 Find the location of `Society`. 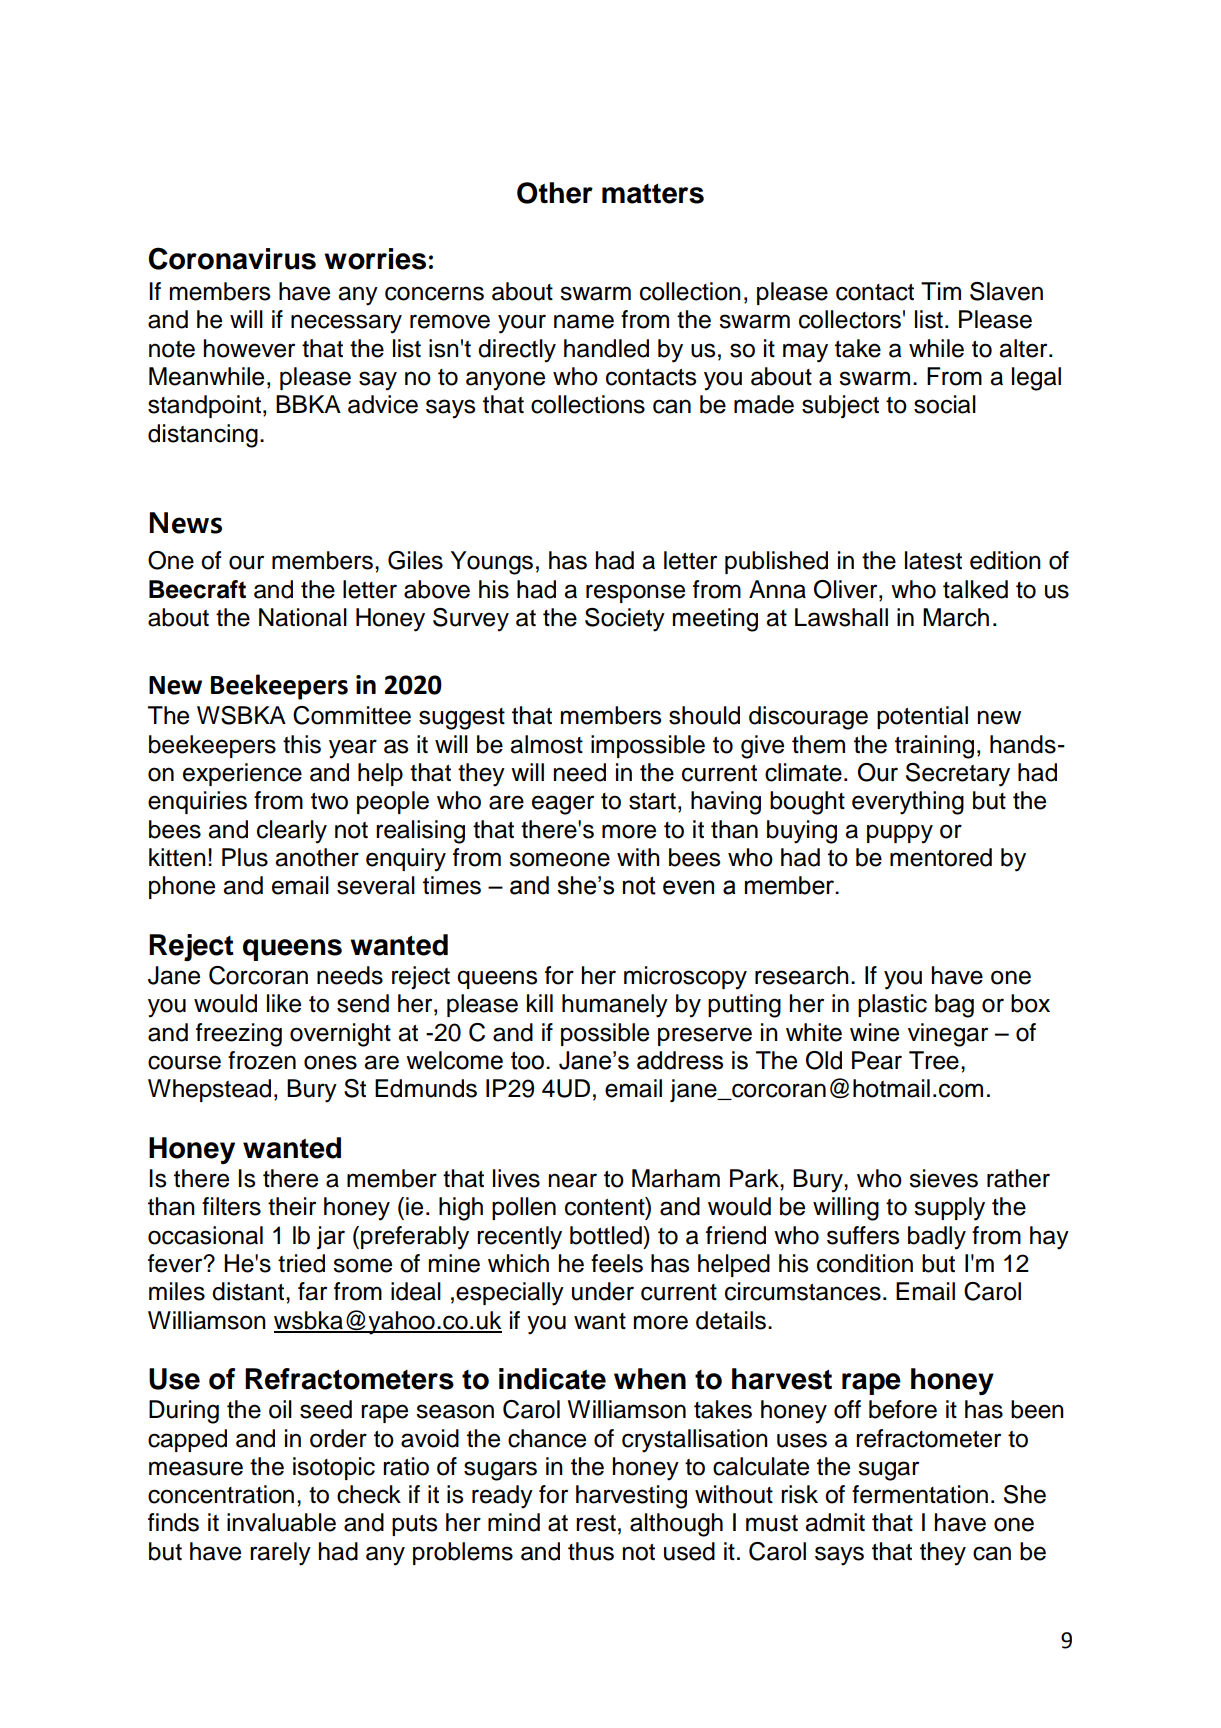

Society is located at coordinates (625, 620).
